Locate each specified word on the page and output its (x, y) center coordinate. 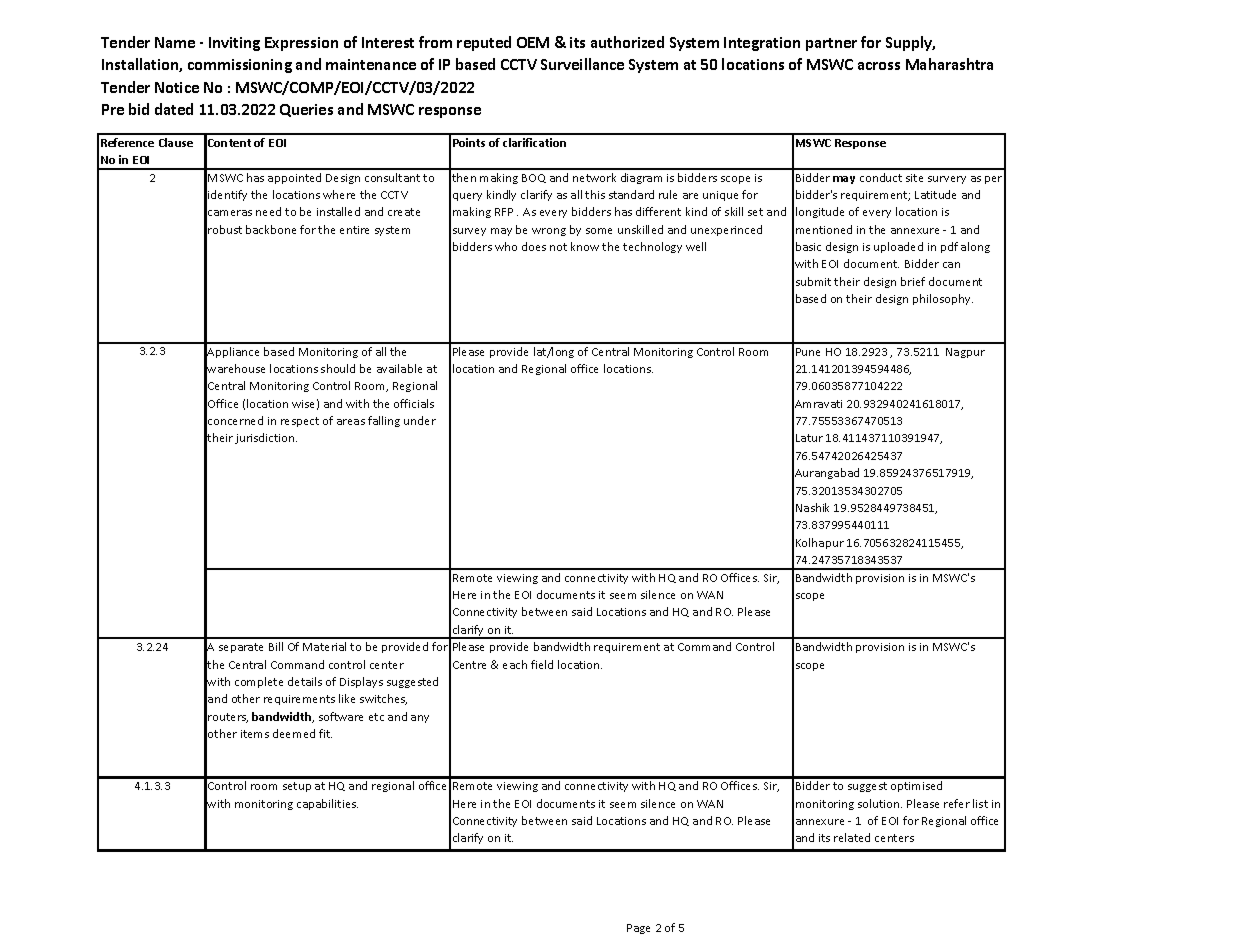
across (879, 66)
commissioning (240, 66)
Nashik (812, 507)
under (420, 420)
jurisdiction (266, 438)
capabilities (327, 804)
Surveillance (582, 64)
